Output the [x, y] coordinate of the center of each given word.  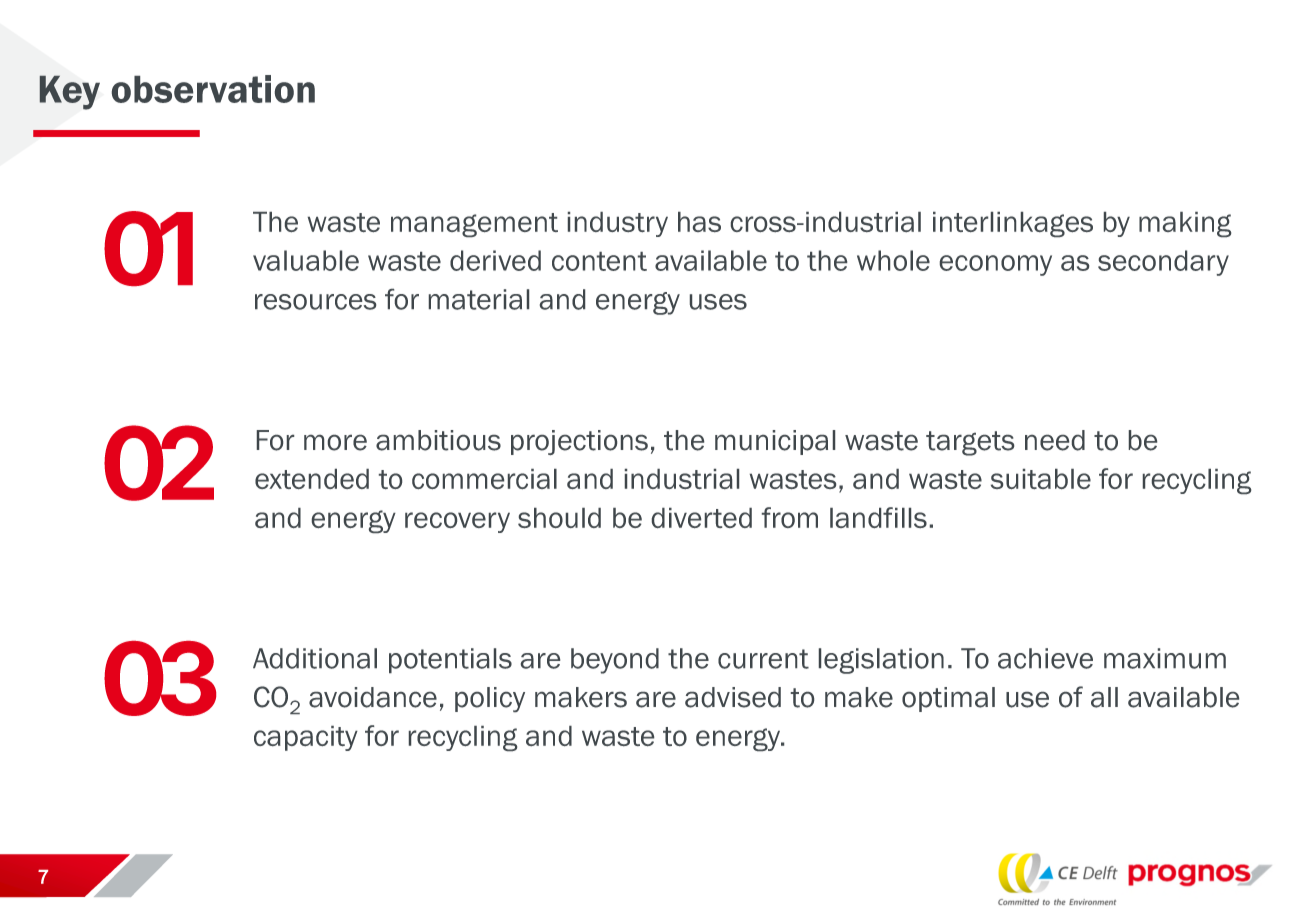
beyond [615, 661]
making [1185, 224]
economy [996, 265]
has [699, 222]
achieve [1045, 658]
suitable [1041, 479]
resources [315, 302]
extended [312, 479]
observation [213, 89]
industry [618, 224]
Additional [315, 658]
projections [579, 442]
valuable [306, 260]
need [1055, 440]
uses [718, 302]
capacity [306, 738]
